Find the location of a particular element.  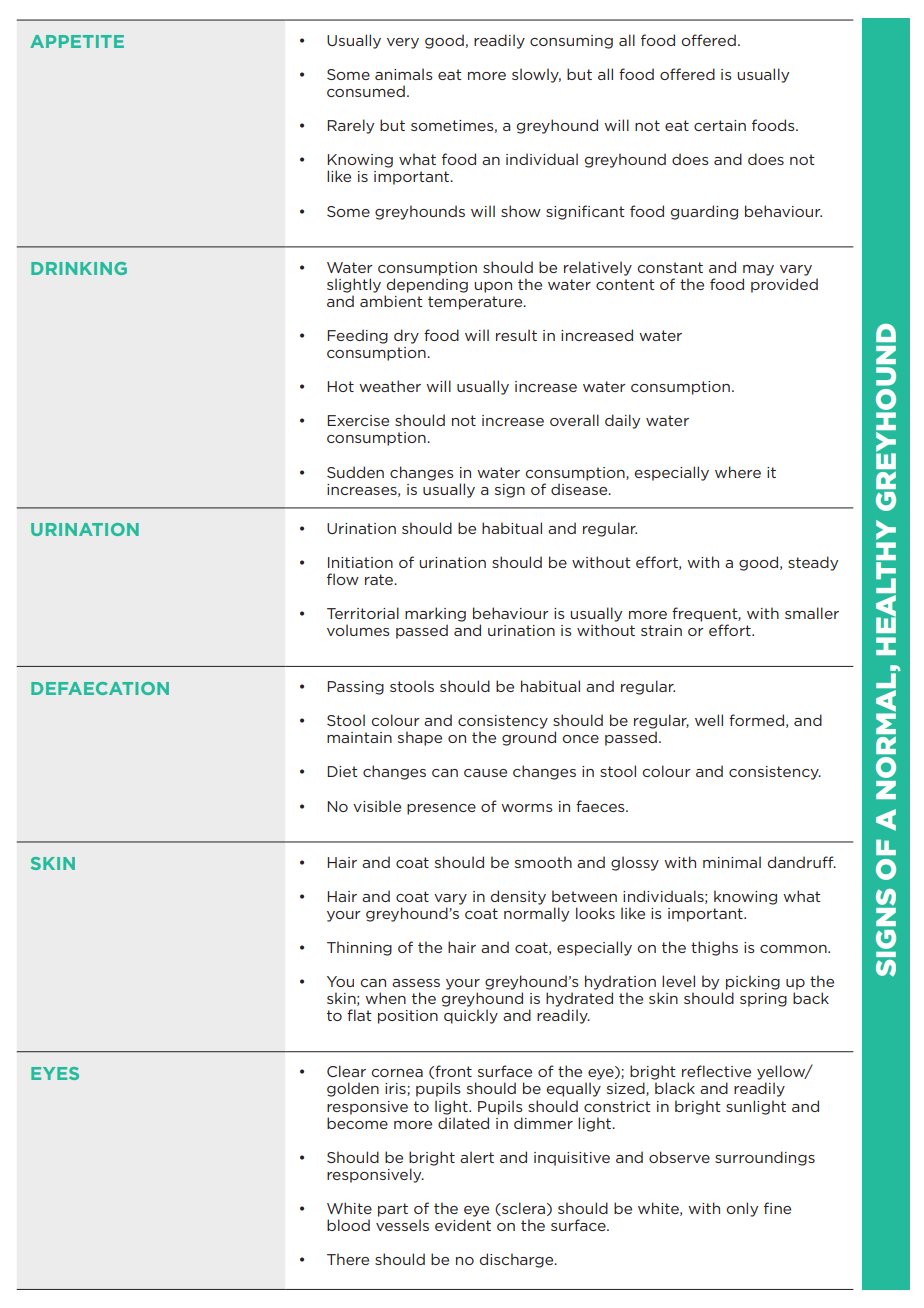

certain is located at coordinates (720, 125).
